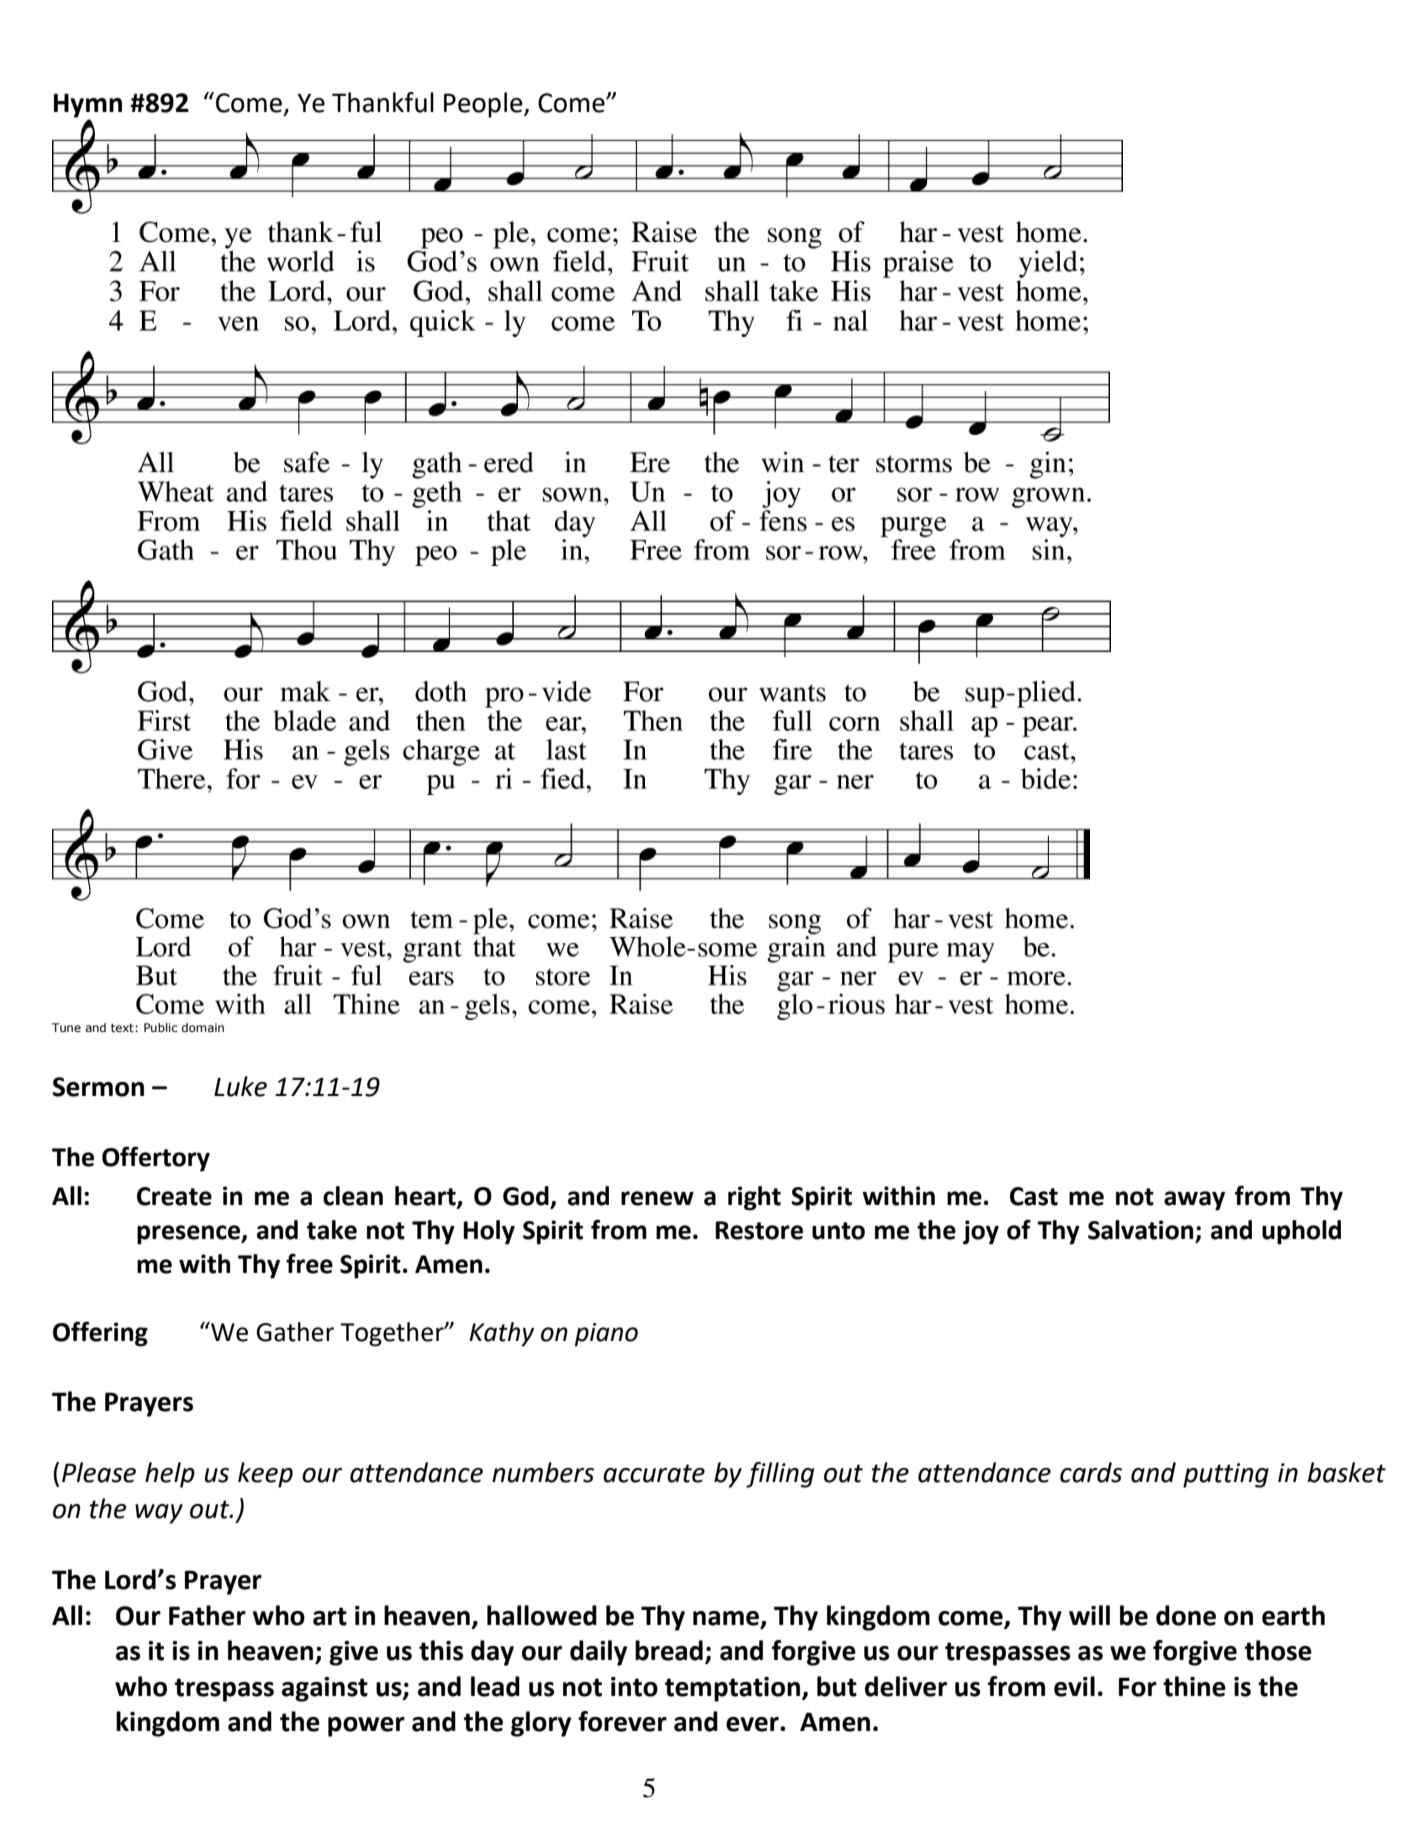 The height and width of the screenshot is (1848, 1428). Describe the element at coordinates (203, 1027) in the screenshot. I see `domain` at that location.
